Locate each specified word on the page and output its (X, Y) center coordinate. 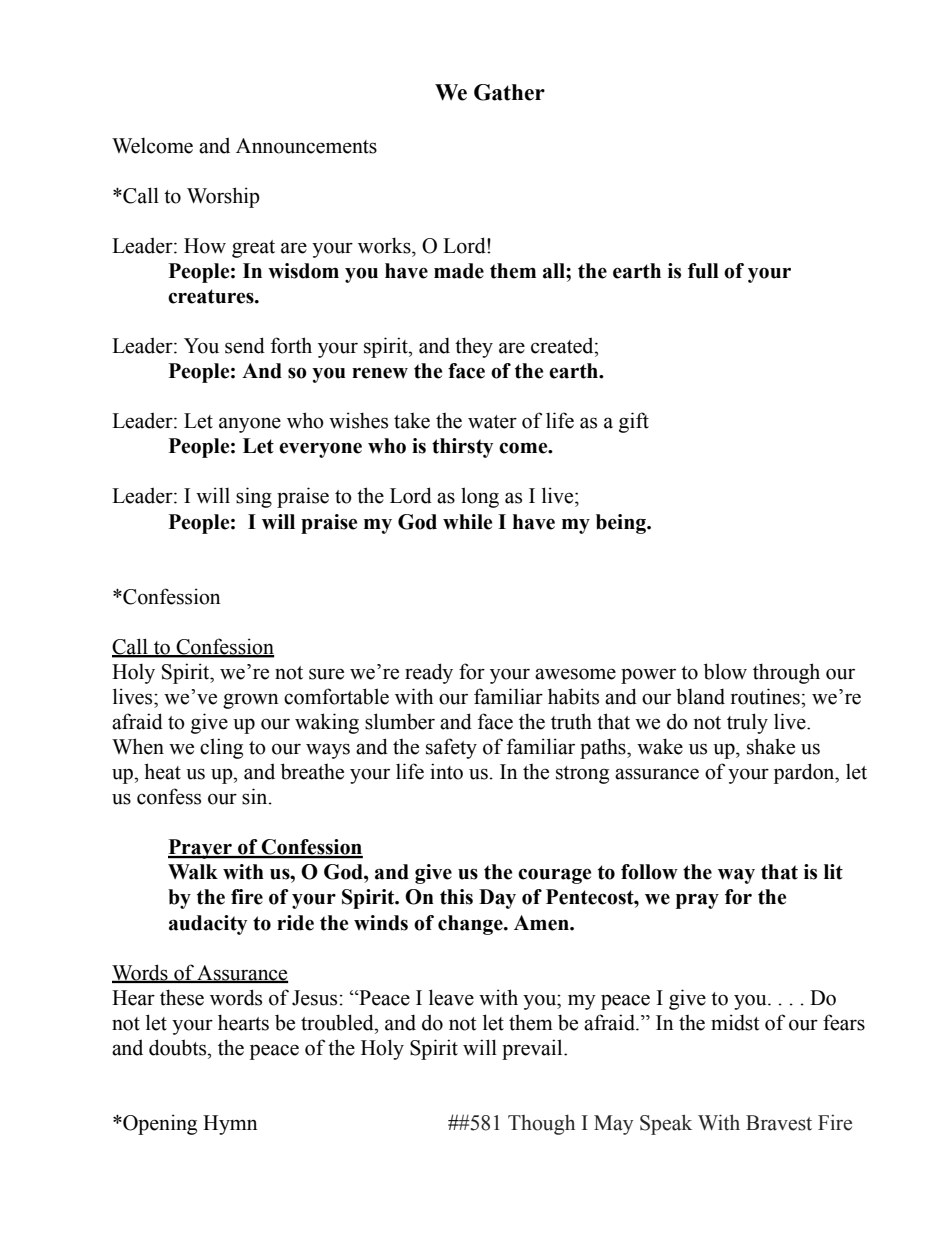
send (245, 345)
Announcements (306, 146)
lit (833, 872)
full (703, 271)
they (474, 347)
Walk (193, 872)
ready (429, 673)
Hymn (230, 1125)
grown (251, 701)
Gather (509, 92)
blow (725, 671)
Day (497, 899)
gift (634, 422)
